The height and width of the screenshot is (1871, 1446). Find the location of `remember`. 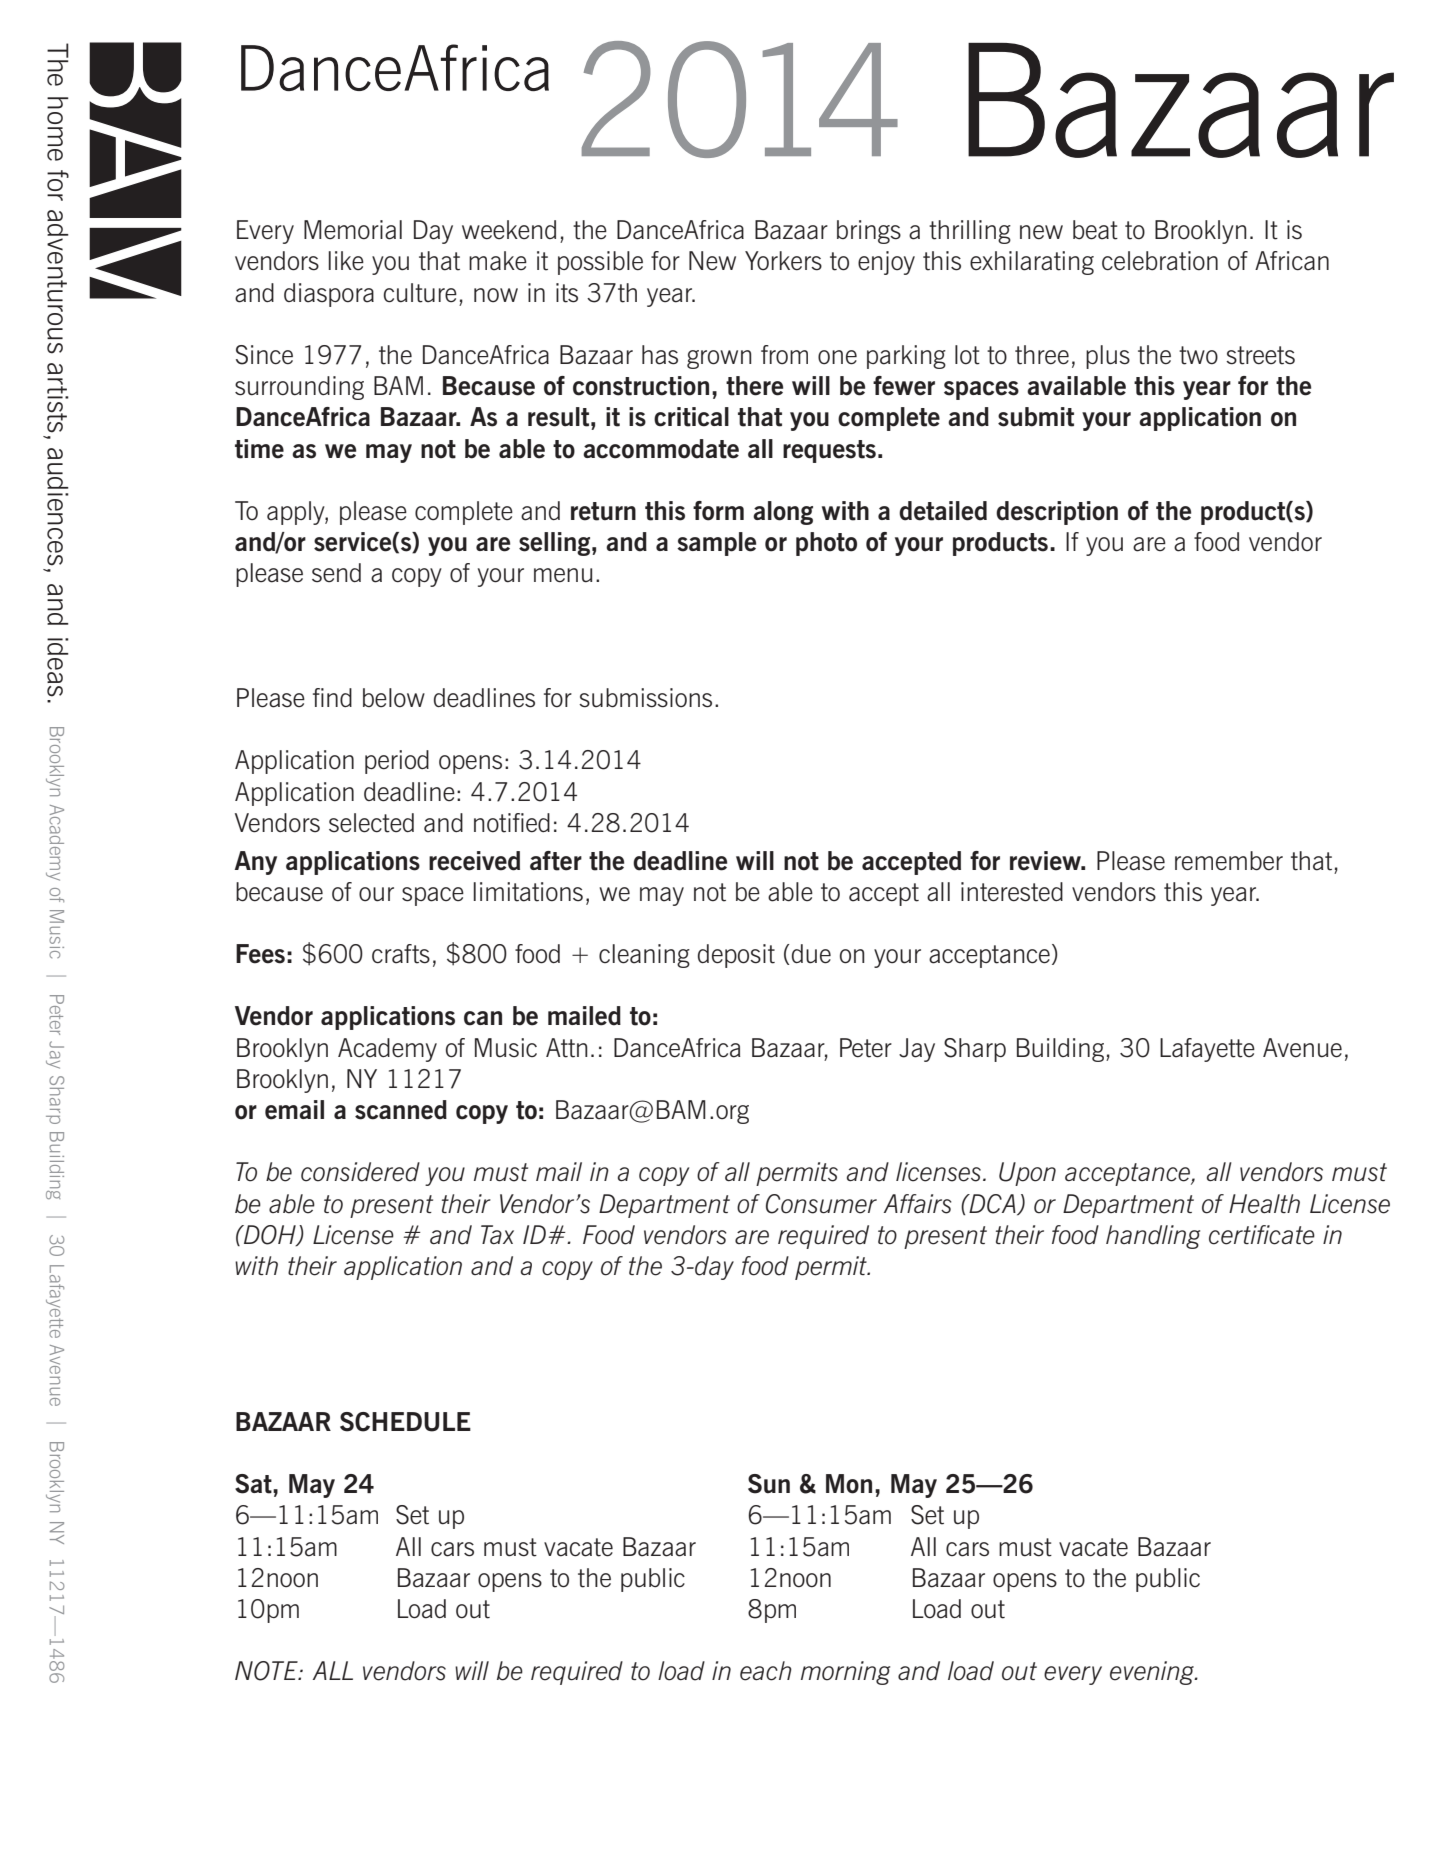

remember is located at coordinates (1229, 861).
